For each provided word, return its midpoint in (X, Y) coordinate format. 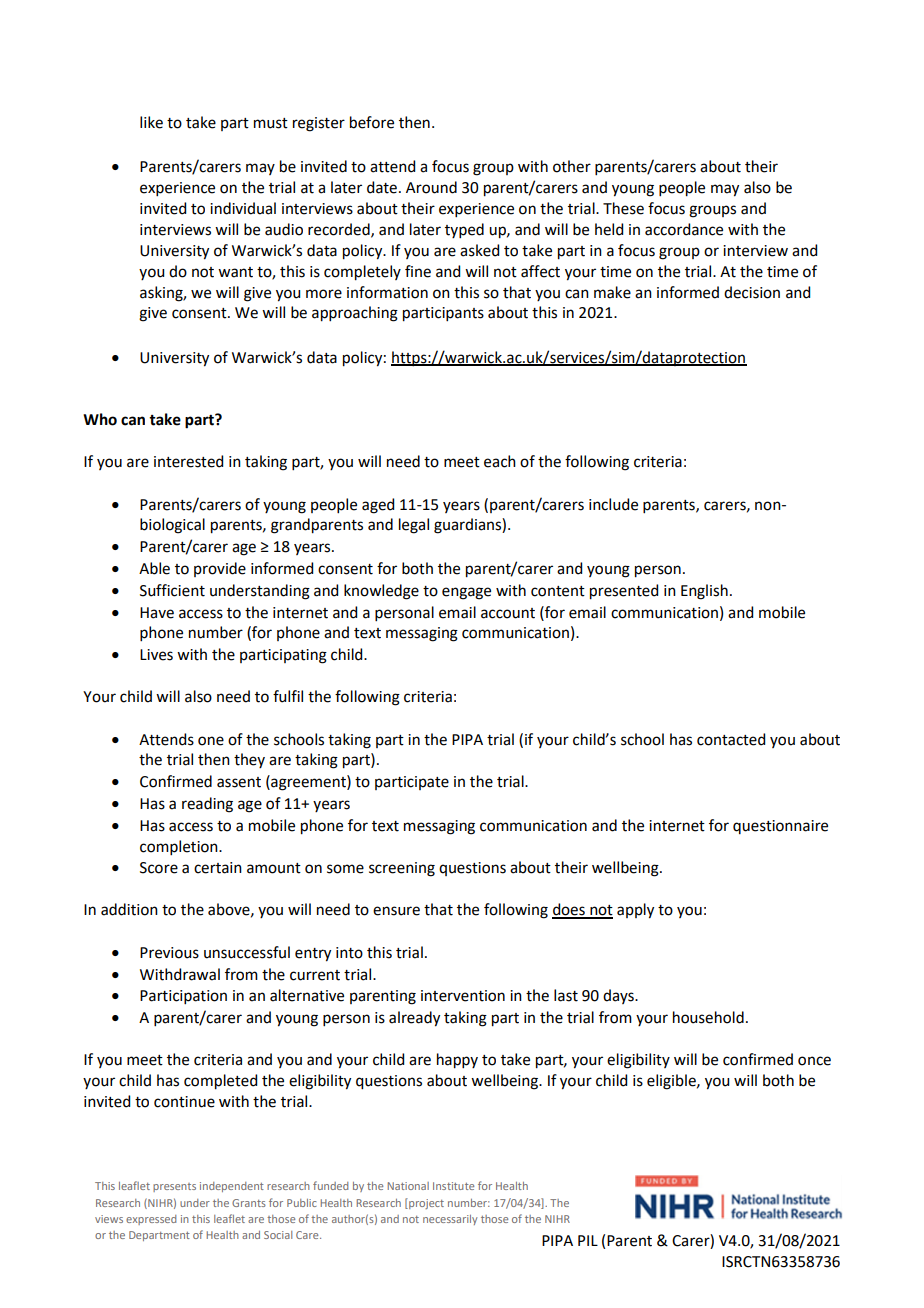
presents (174, 1187)
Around (431, 187)
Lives (156, 655)
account (508, 613)
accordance (684, 229)
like (151, 122)
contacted (731, 739)
